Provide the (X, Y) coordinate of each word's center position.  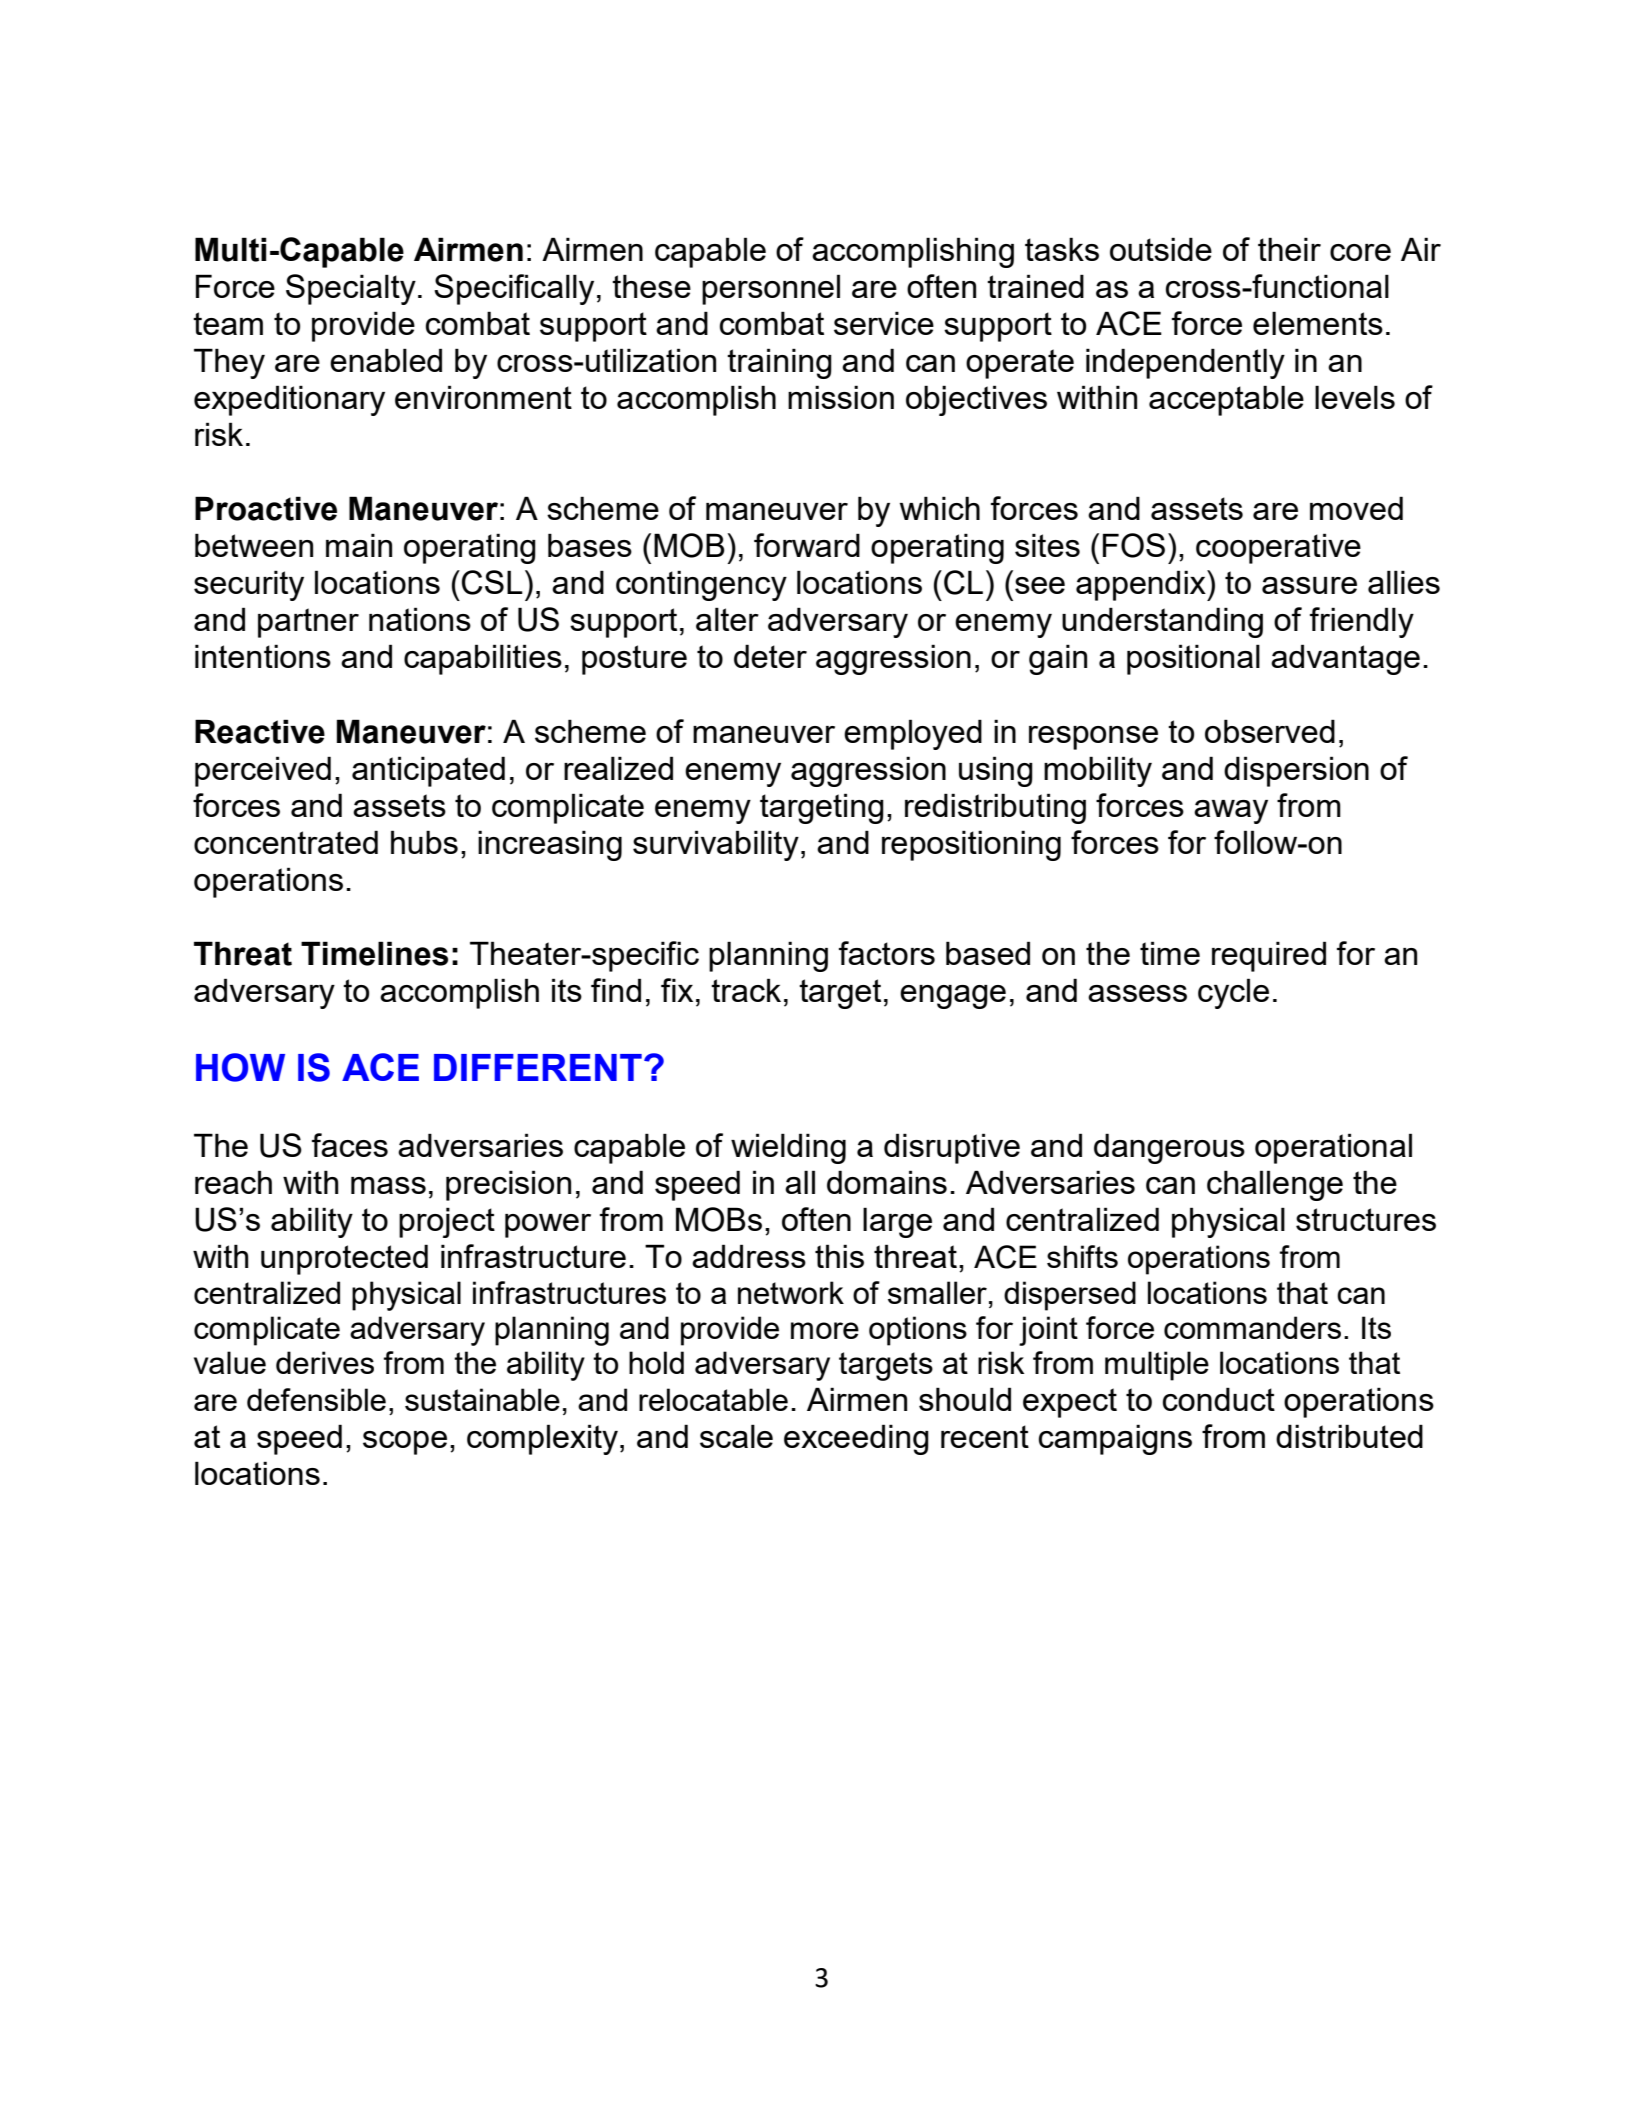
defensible (316, 1399)
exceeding (856, 1439)
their (1289, 249)
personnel (771, 289)
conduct (1219, 1399)
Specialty (351, 289)
